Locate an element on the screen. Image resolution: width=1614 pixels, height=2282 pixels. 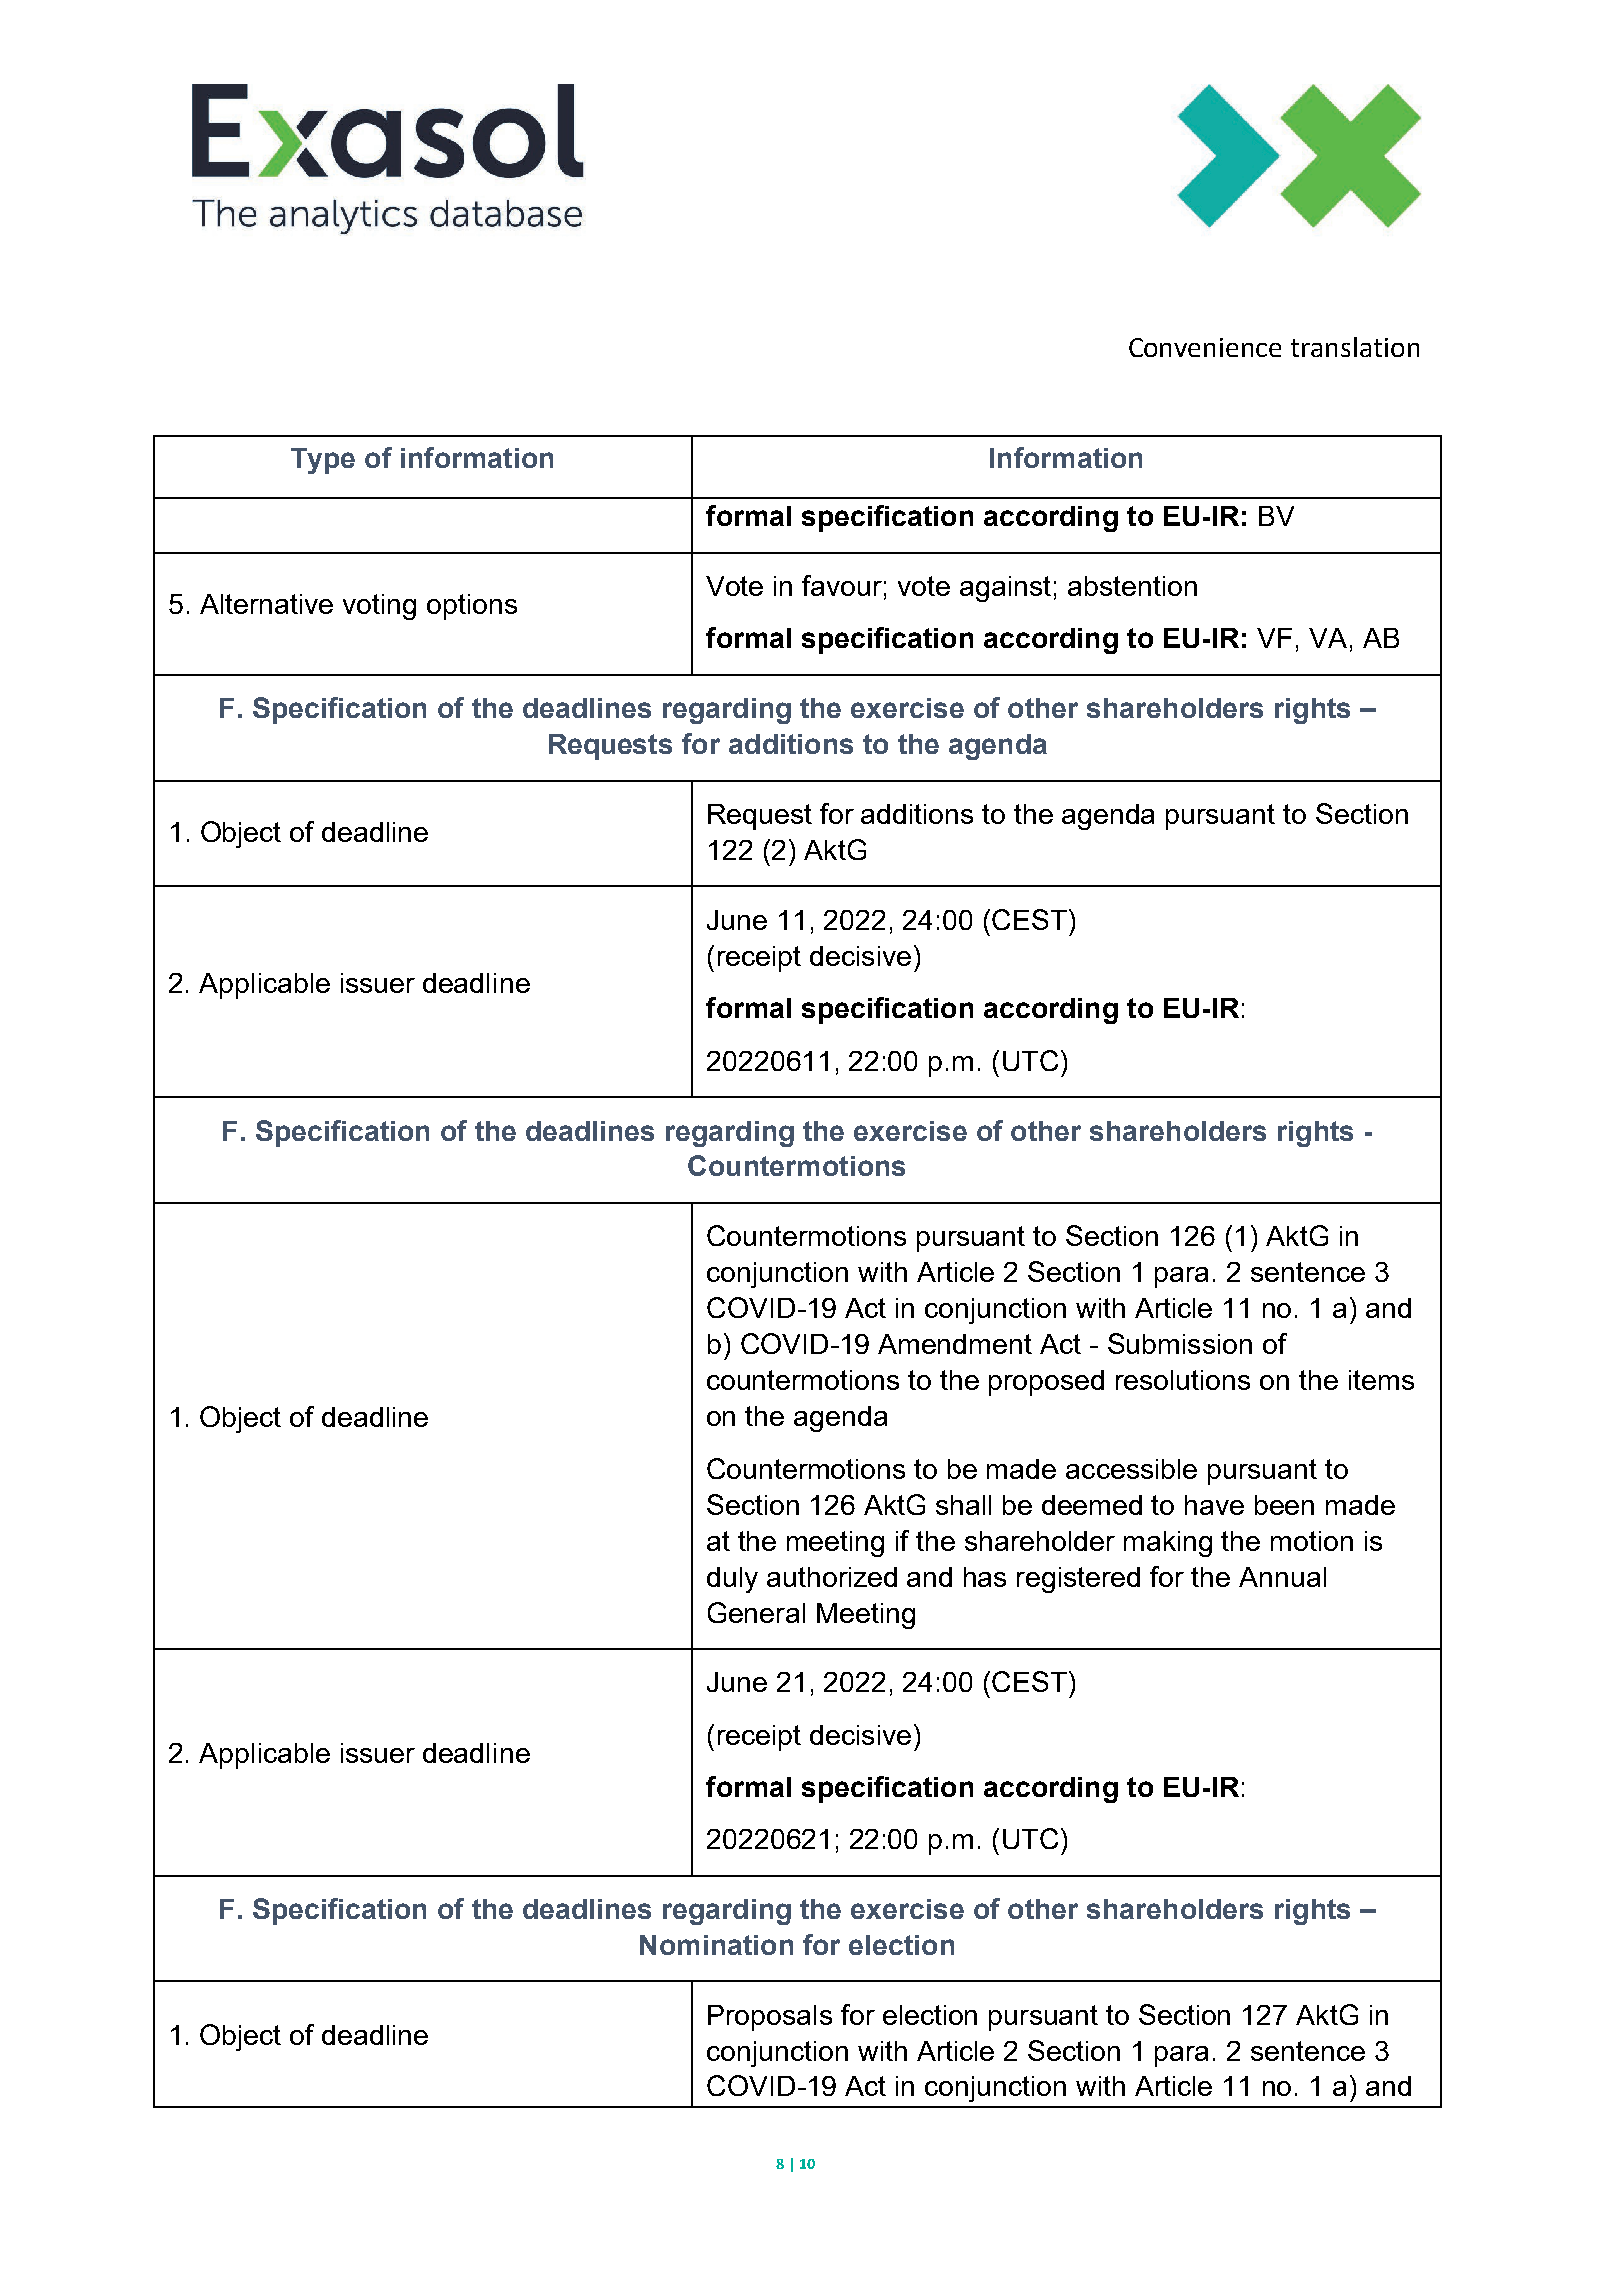
authorized is located at coordinates (832, 1577).
